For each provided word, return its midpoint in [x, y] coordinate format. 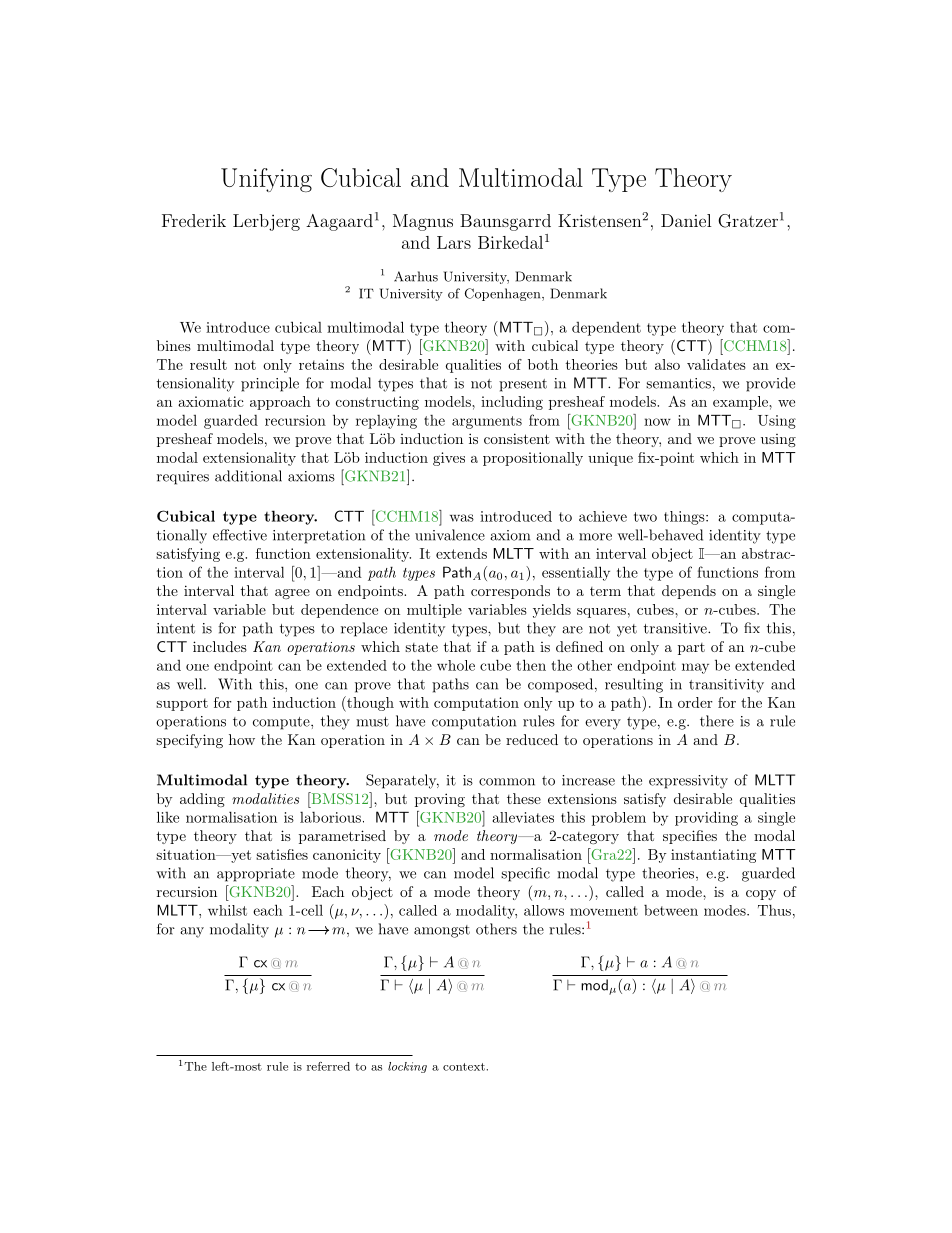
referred [328, 1066]
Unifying [266, 180]
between [671, 910]
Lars [454, 242]
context [465, 1067]
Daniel [686, 220]
